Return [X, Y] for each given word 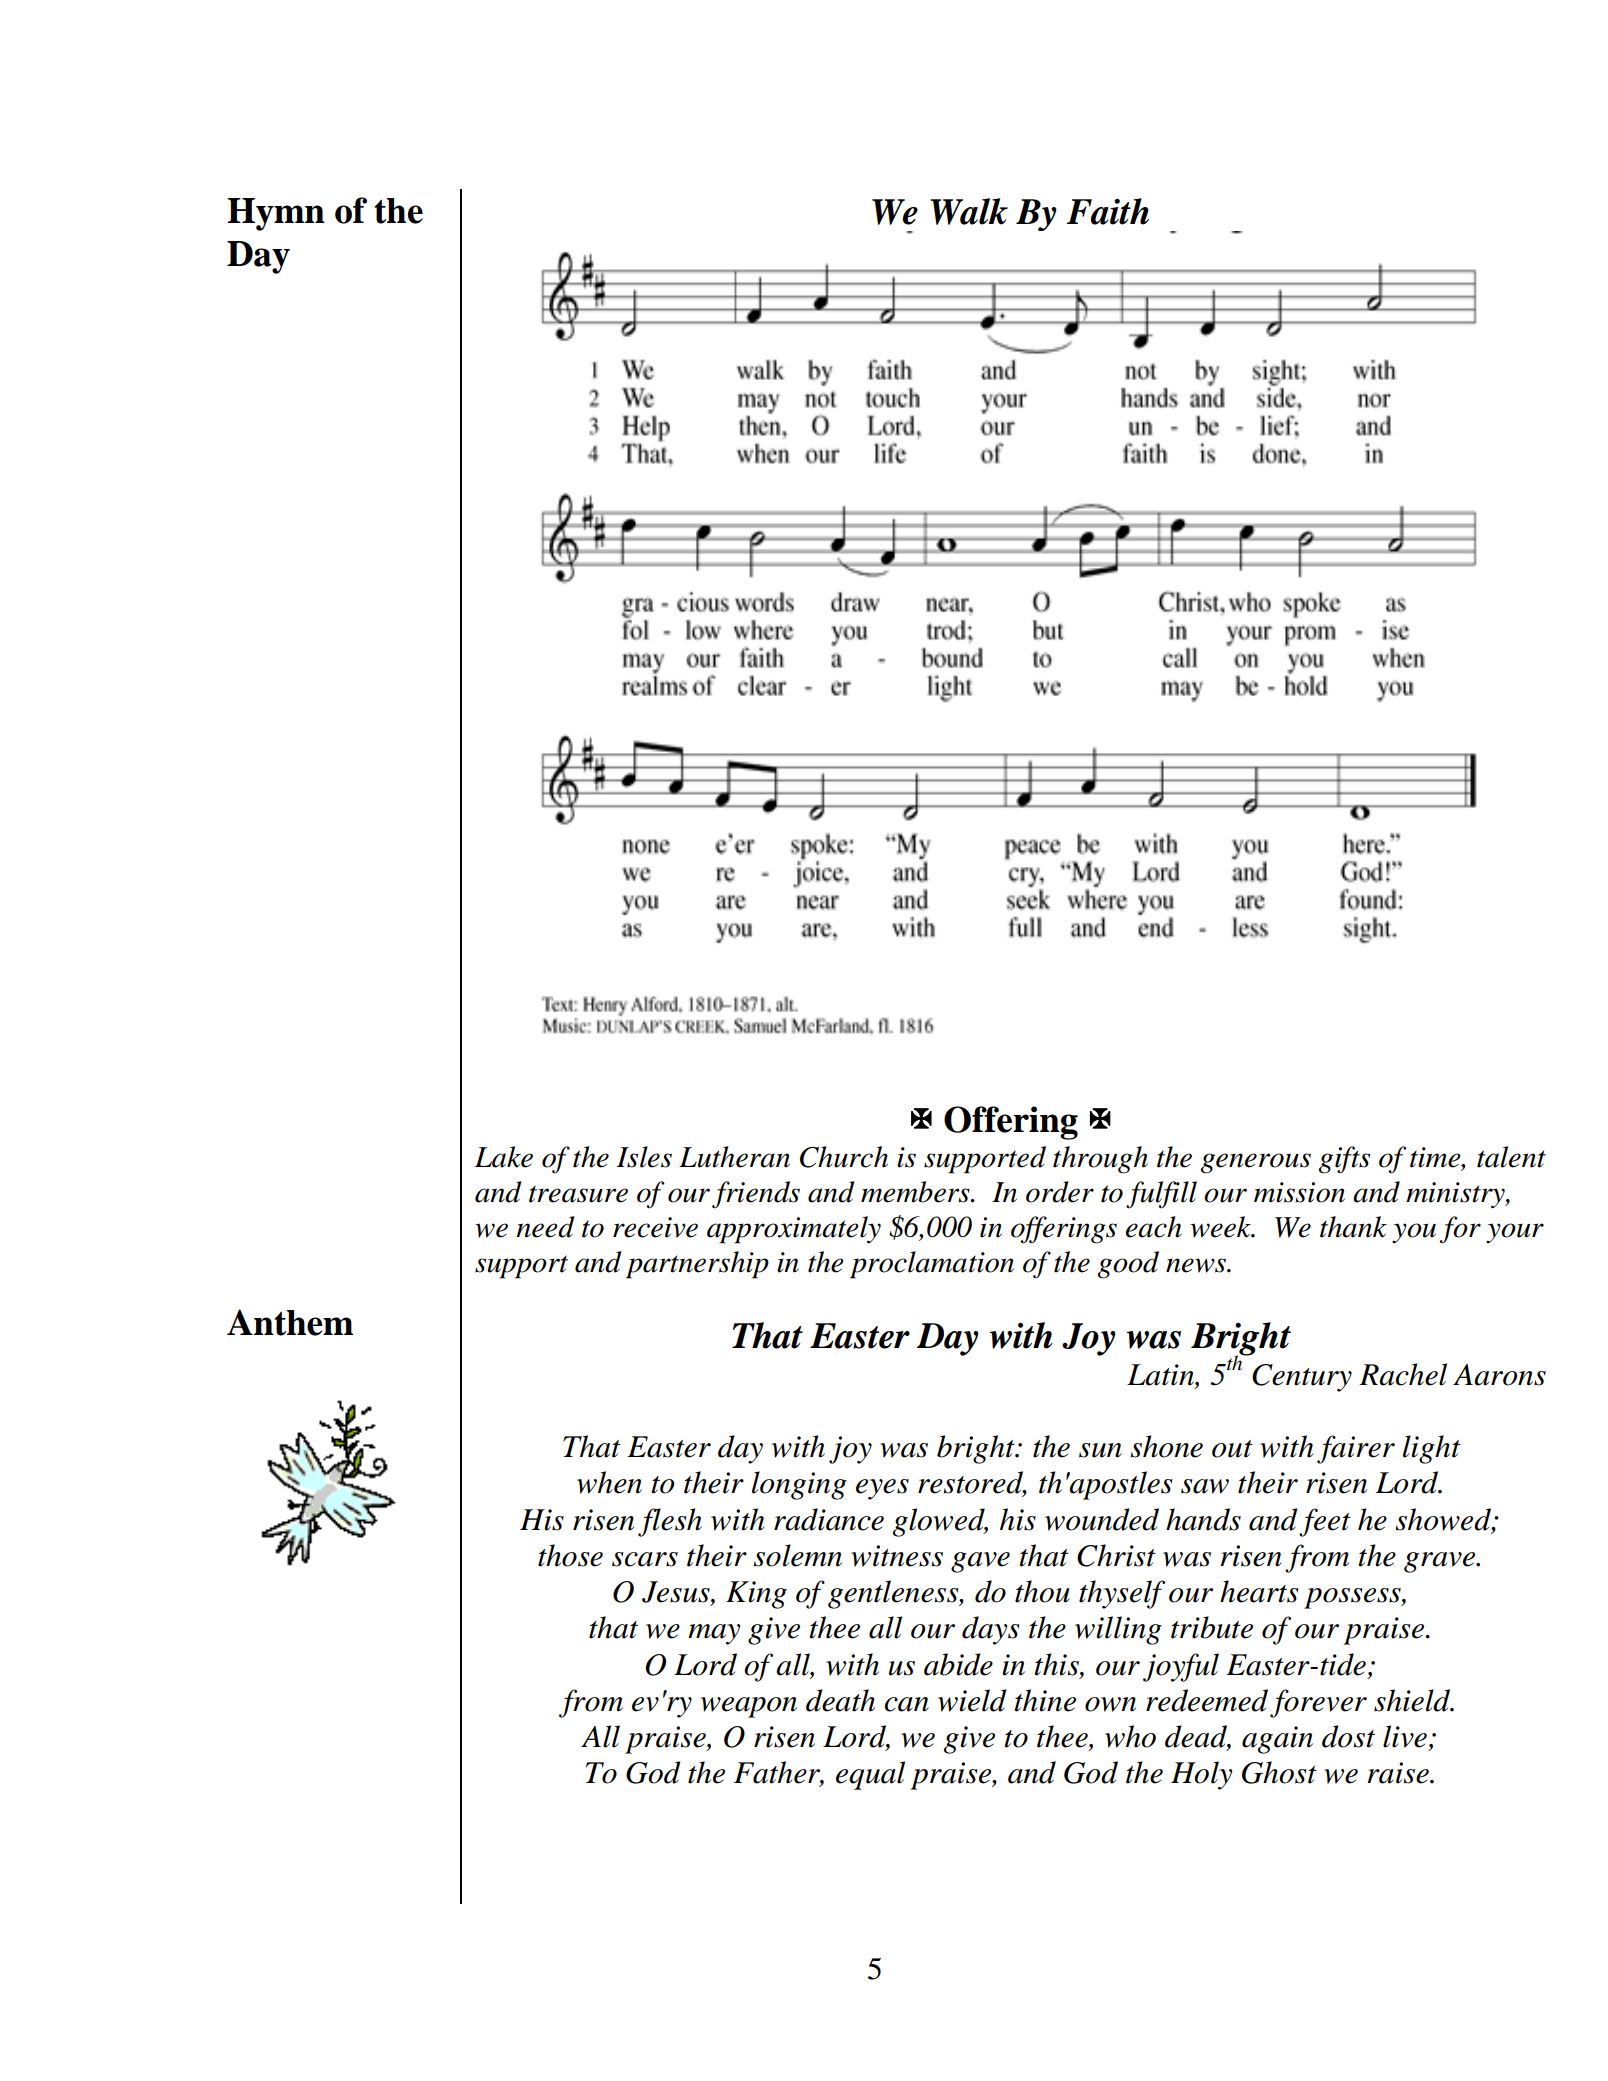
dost [1348, 1736]
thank [1353, 1227]
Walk [969, 211]
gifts [1344, 1160]
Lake [504, 1157]
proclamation [932, 1265]
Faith [1107, 211]
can [907, 1704]
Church [844, 1157]
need [545, 1227]
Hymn [276, 214]
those [570, 1555]
